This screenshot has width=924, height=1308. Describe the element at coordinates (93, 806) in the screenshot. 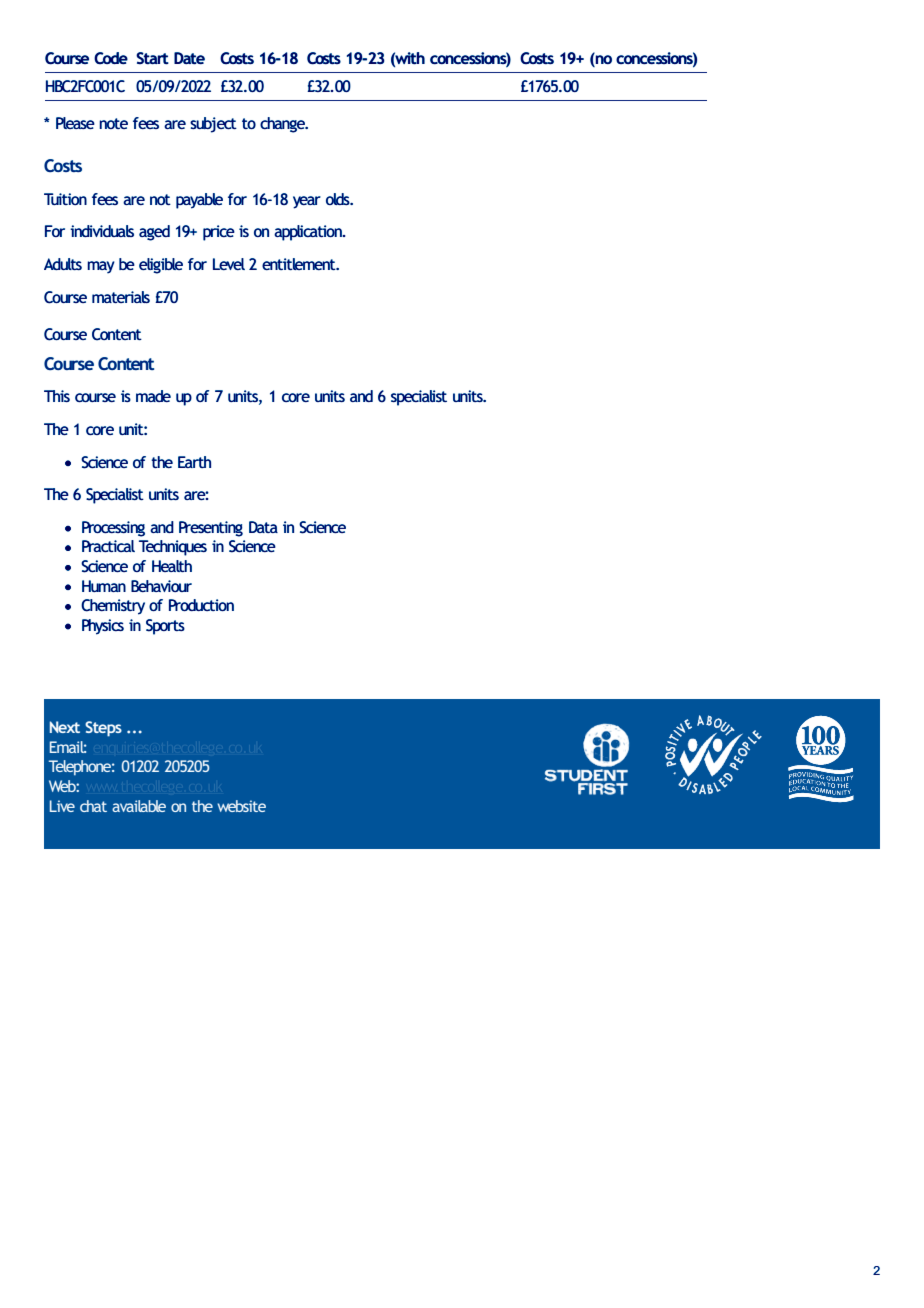

I see `chat` at that location.
